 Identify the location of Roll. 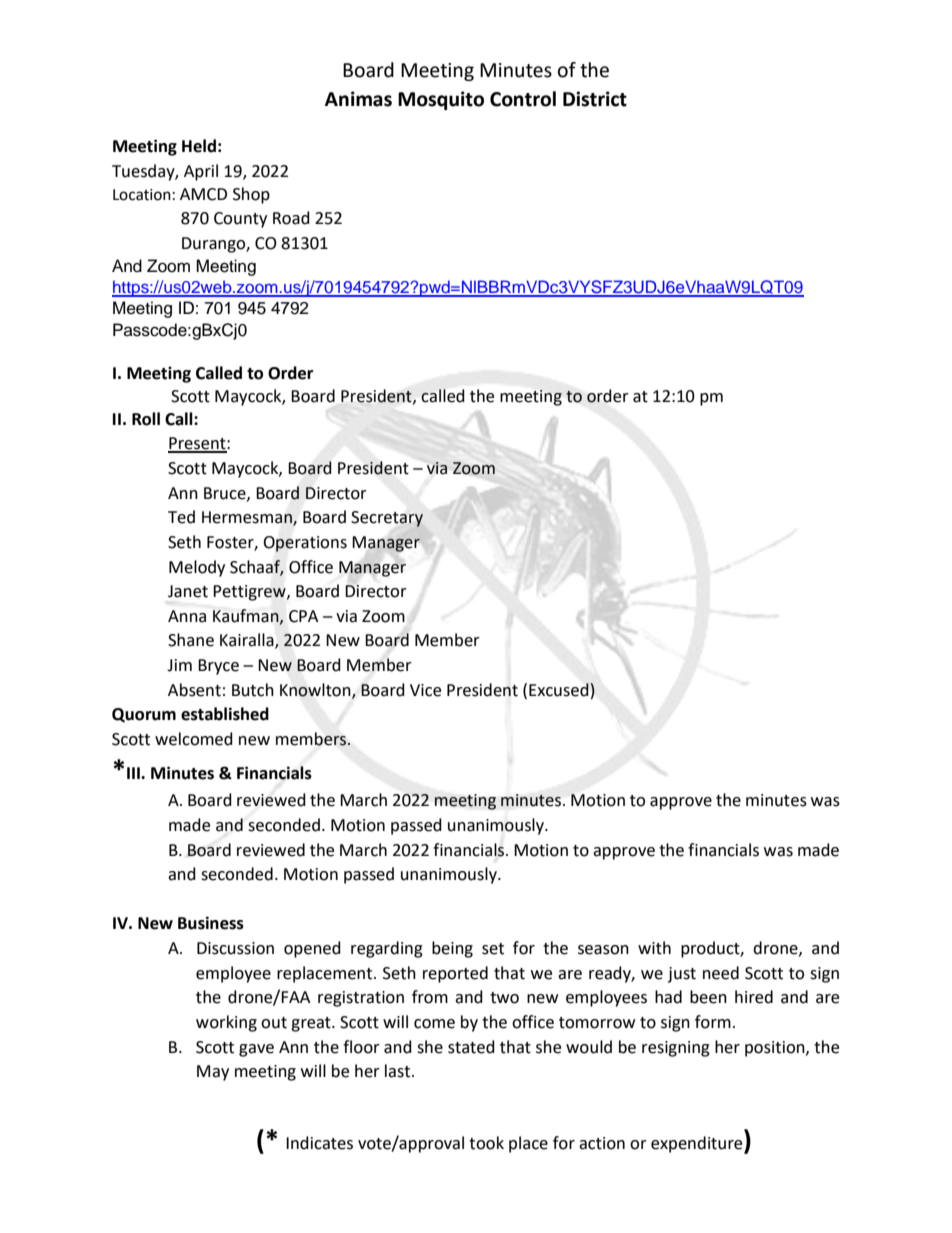
(146, 419).
